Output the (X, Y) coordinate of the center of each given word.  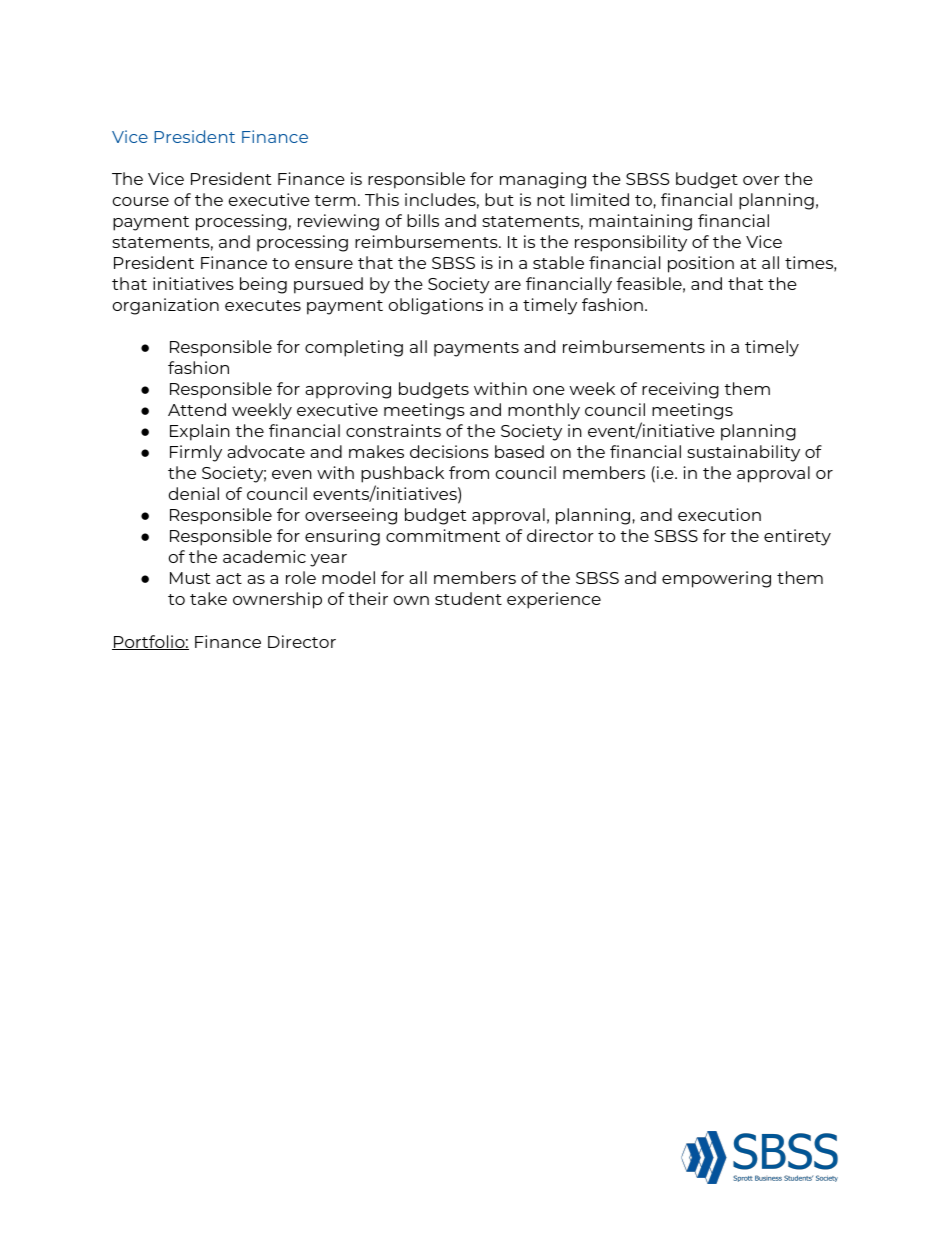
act (229, 578)
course (141, 201)
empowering (716, 579)
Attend (197, 409)
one (549, 390)
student (468, 598)
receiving (680, 390)
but (499, 199)
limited (600, 199)
